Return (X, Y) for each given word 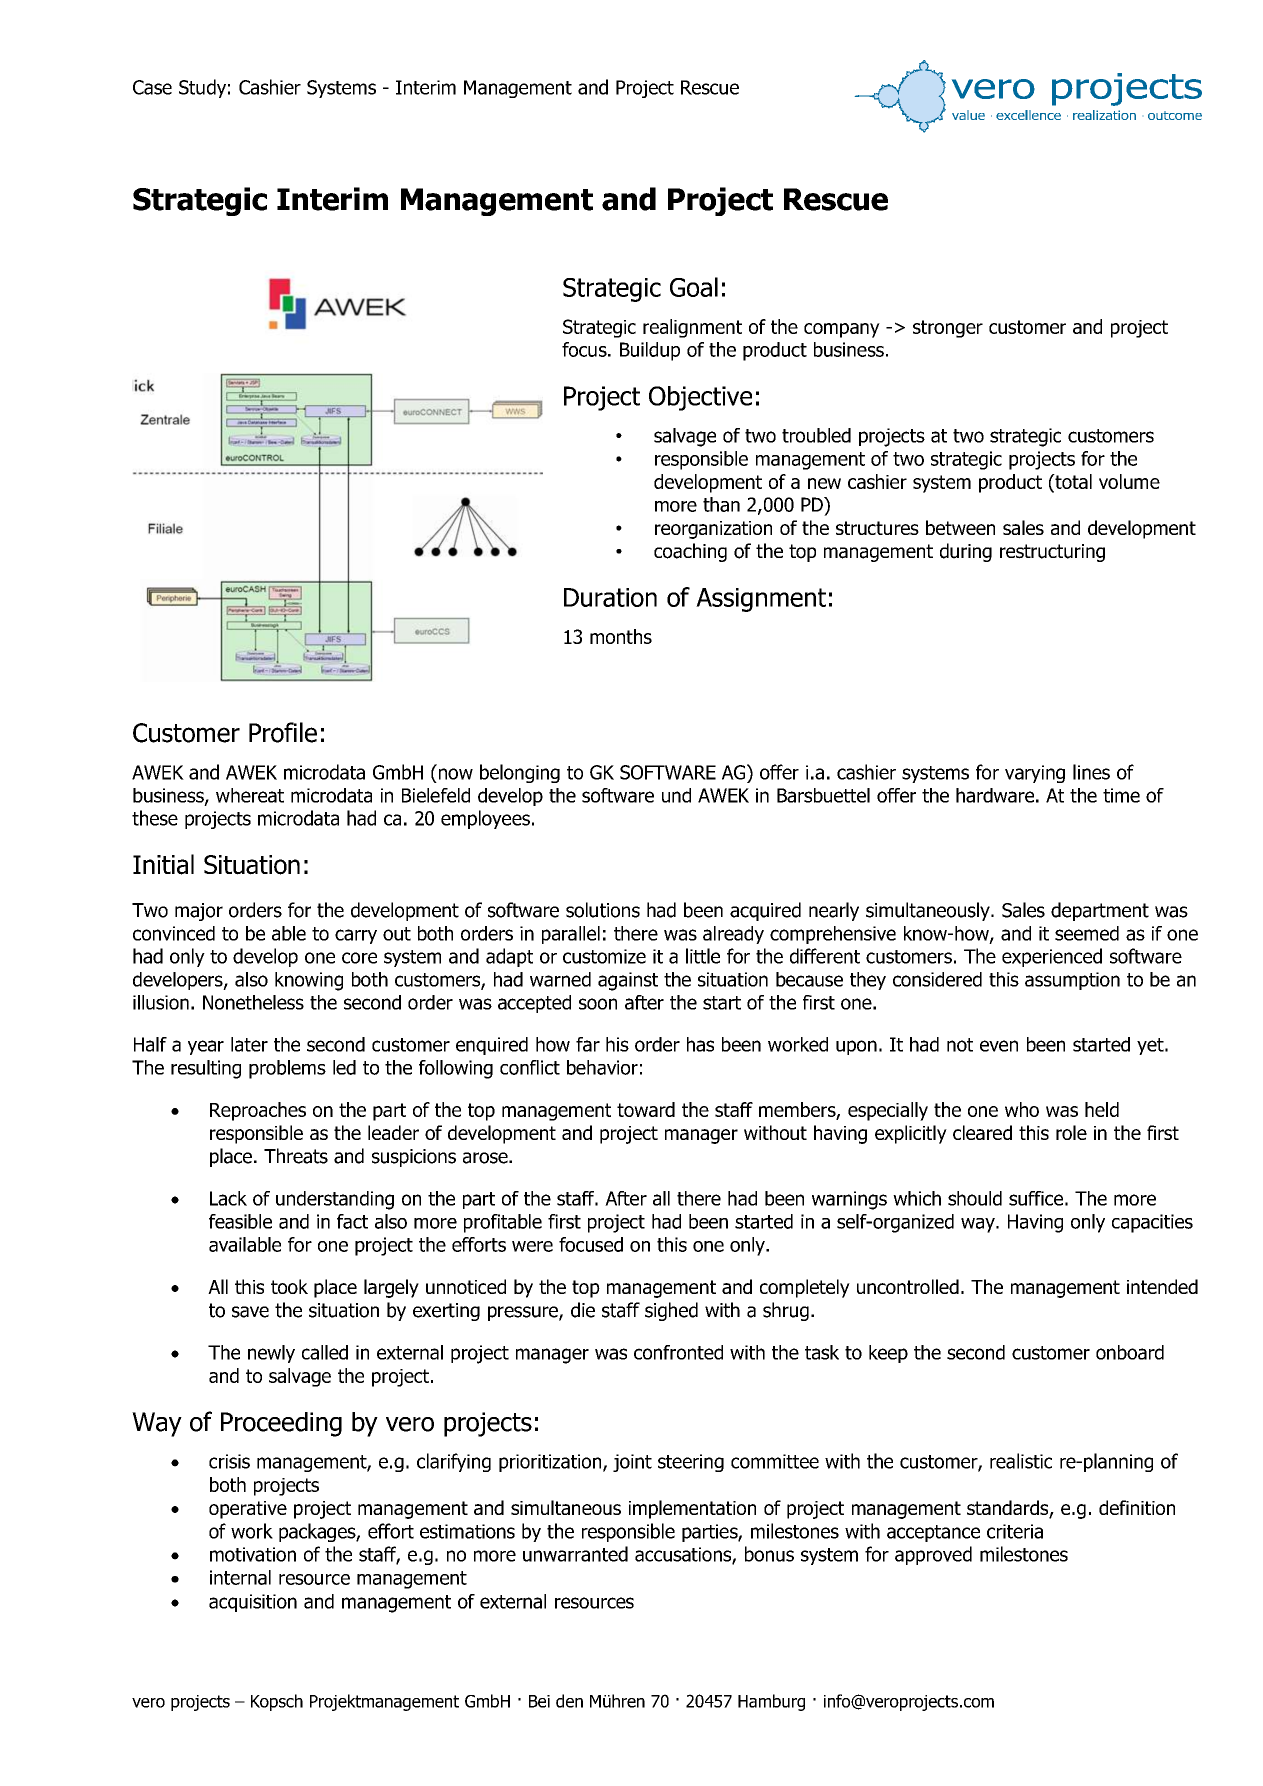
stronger (948, 329)
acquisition (253, 1603)
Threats (296, 1156)
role (1071, 1132)
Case (152, 87)
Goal (694, 287)
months (621, 636)
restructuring (1052, 553)
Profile (283, 732)
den (569, 1701)
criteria (1015, 1531)
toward (646, 1109)
